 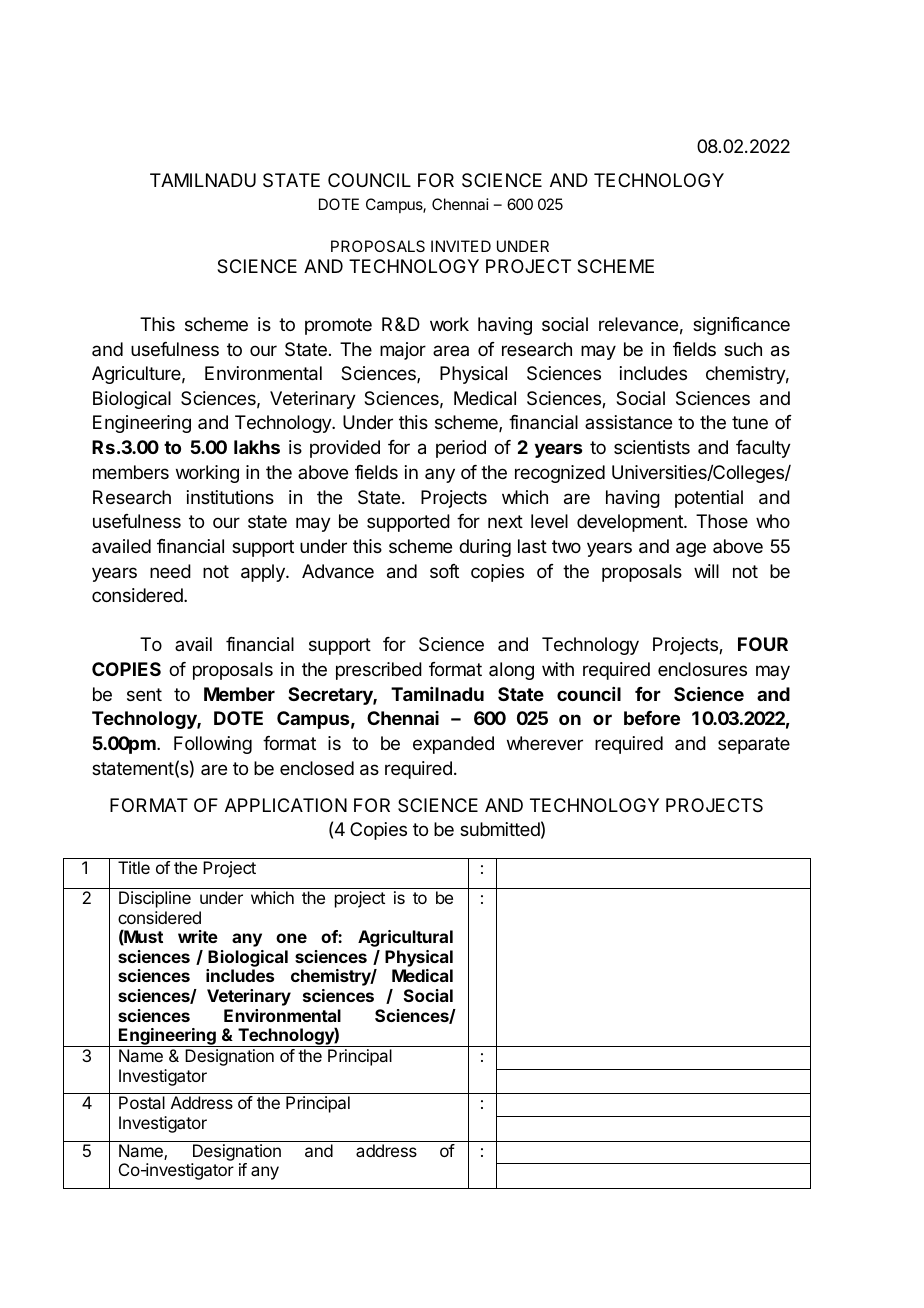 I want to click on promote, so click(x=338, y=326).
